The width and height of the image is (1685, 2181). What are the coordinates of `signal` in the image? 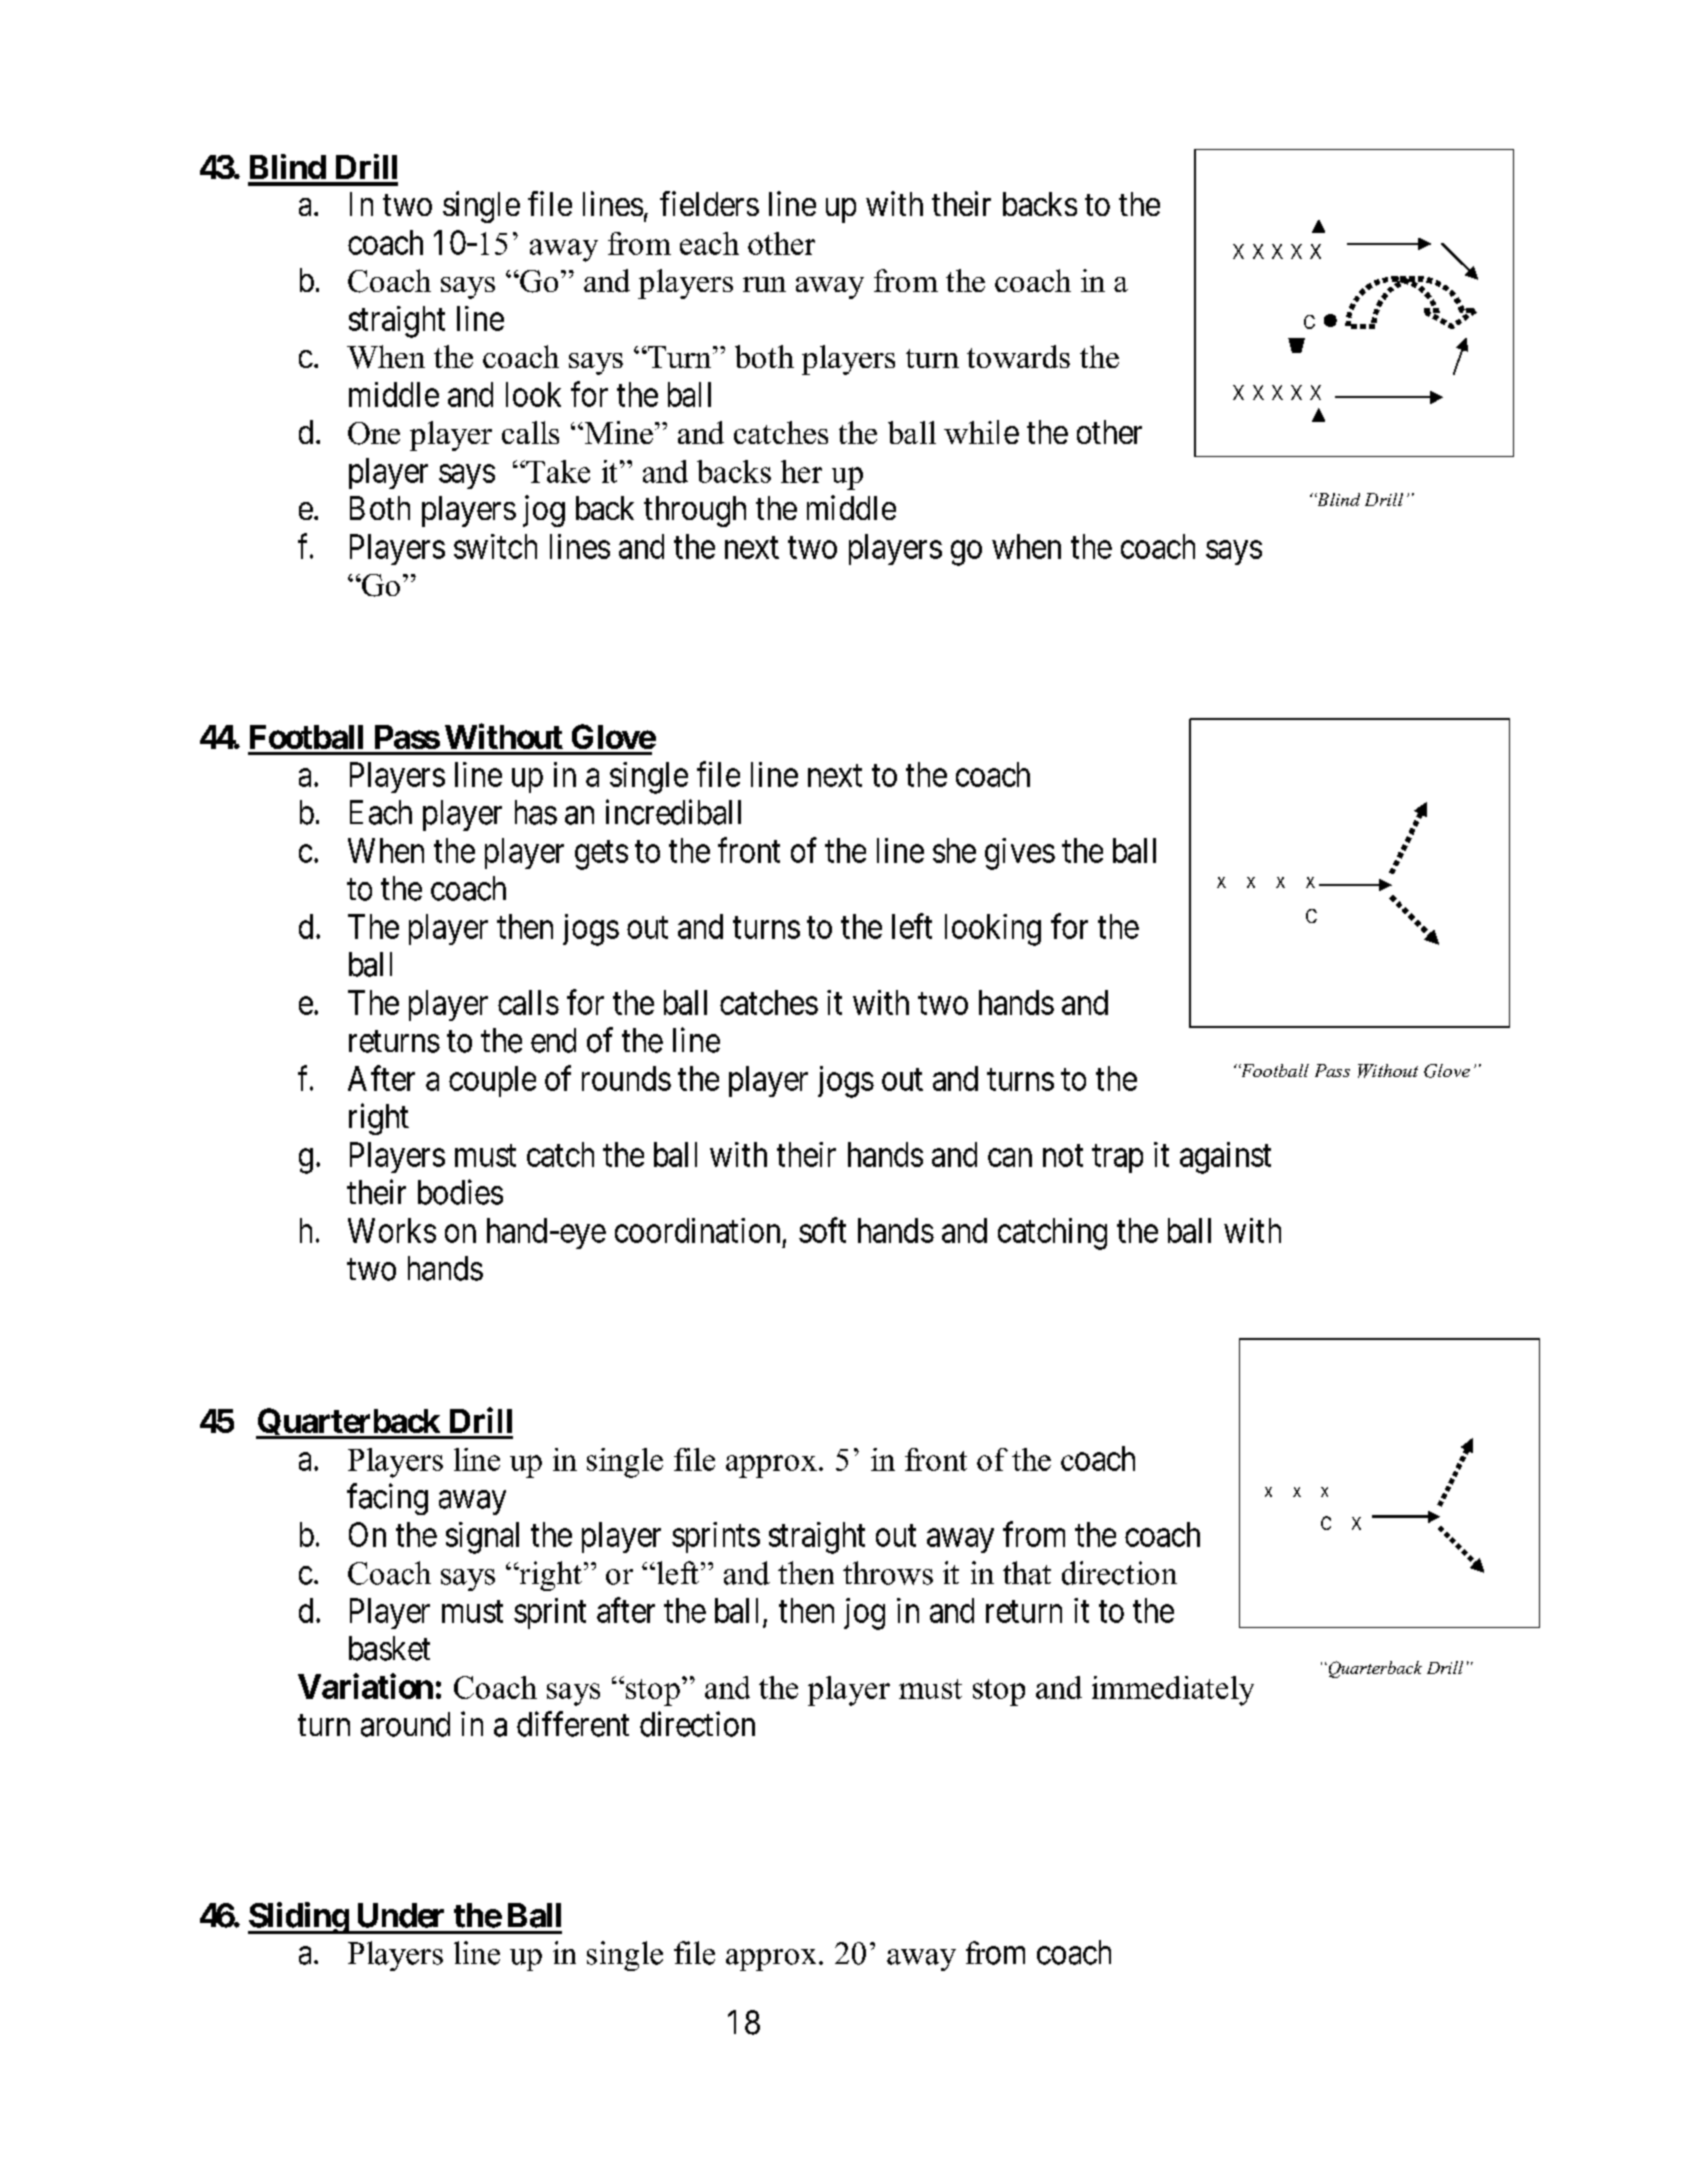 It's located at (482, 1538).
